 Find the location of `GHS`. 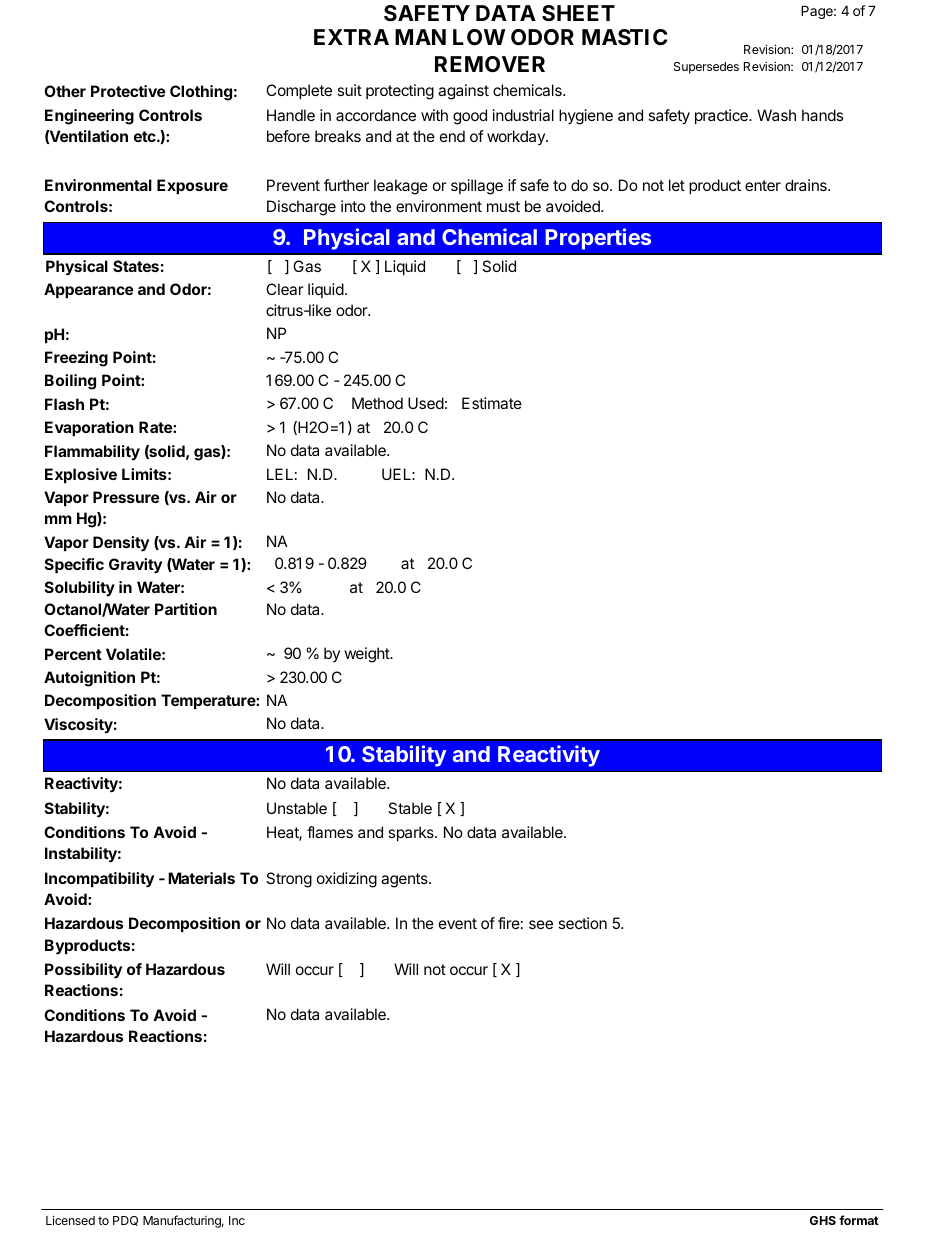

GHS is located at coordinates (823, 1220).
